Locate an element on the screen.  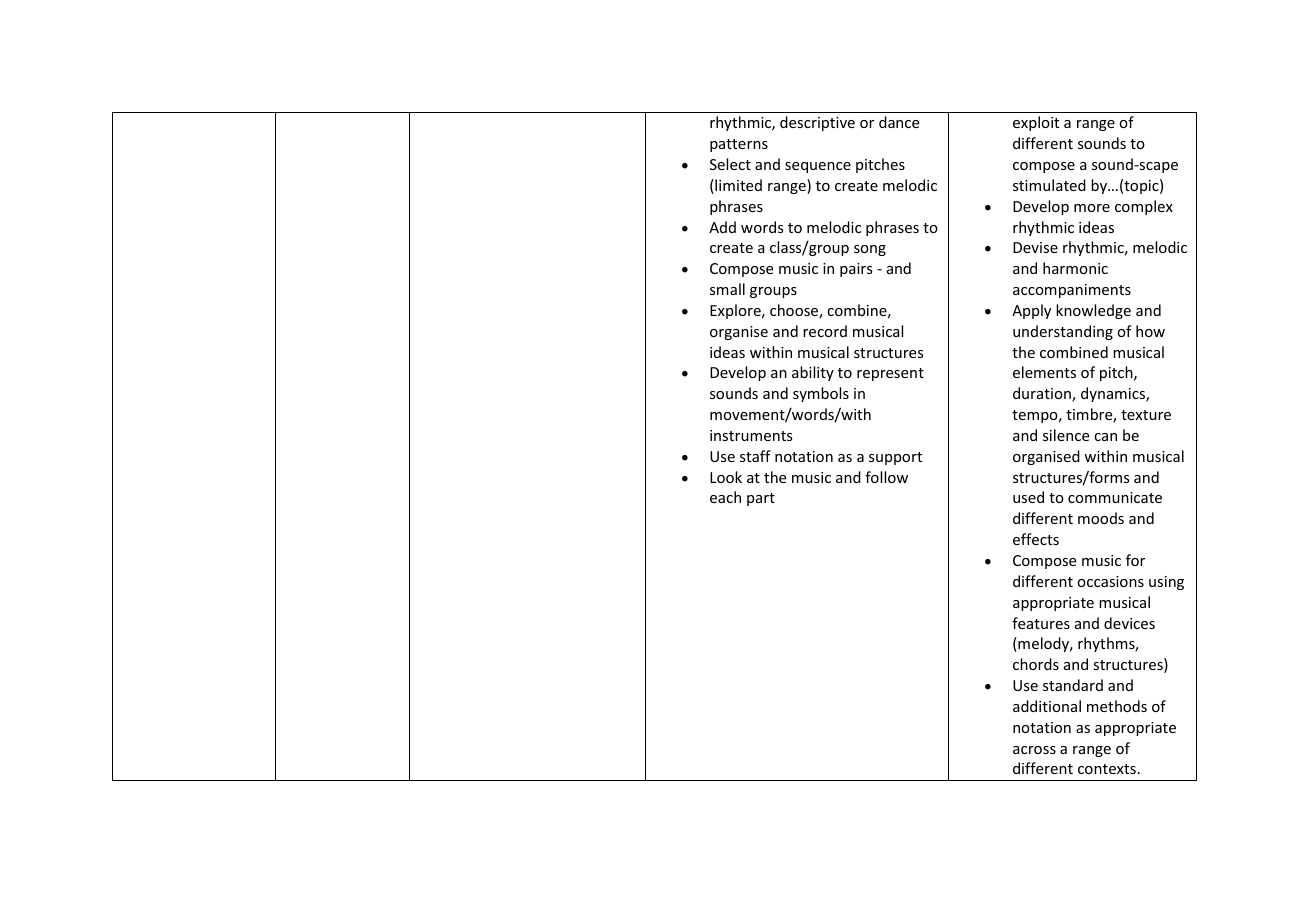
exploit is located at coordinates (1036, 123).
